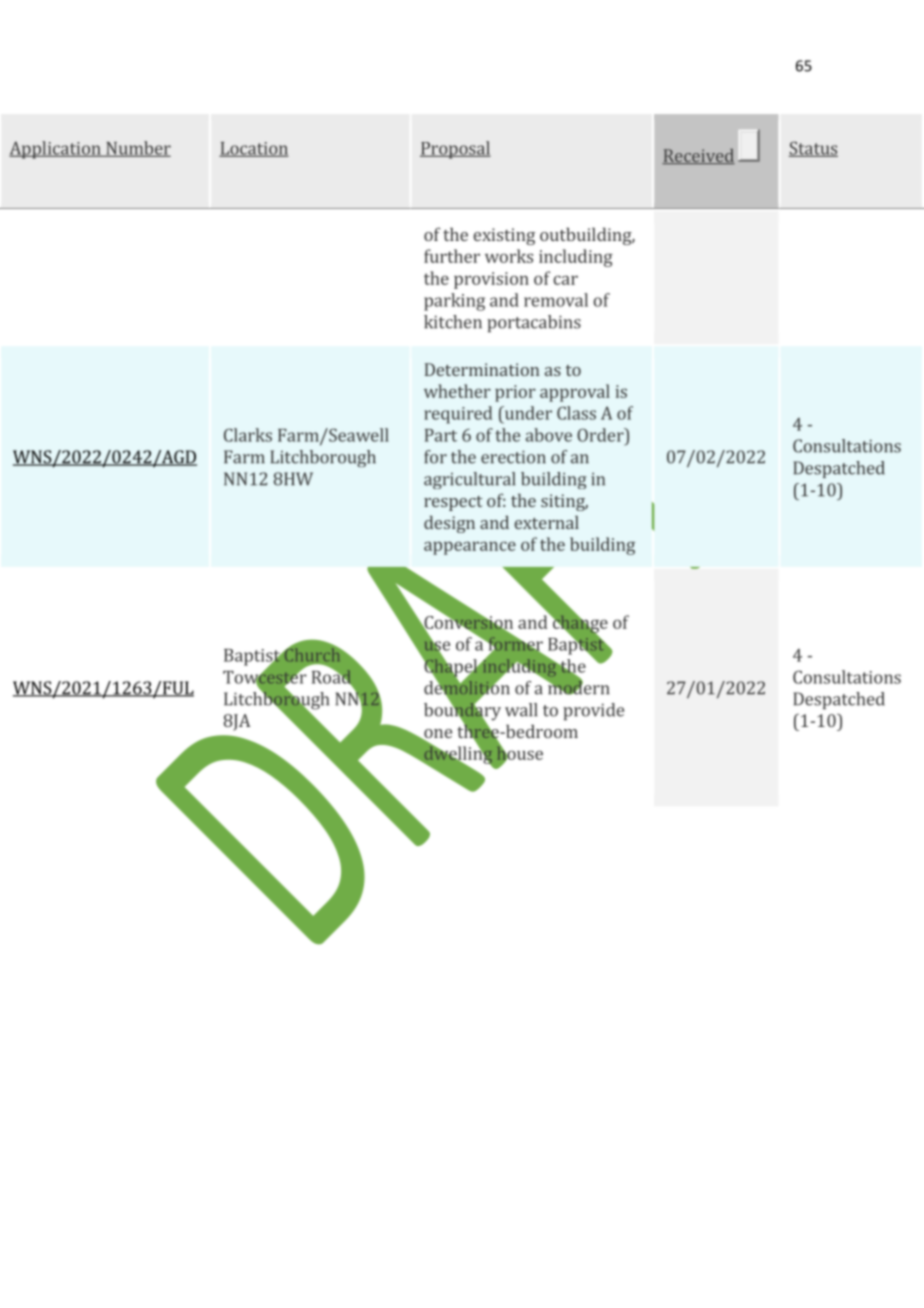  Describe the element at coordinates (482, 369) in the image. I see `Determination` at that location.
